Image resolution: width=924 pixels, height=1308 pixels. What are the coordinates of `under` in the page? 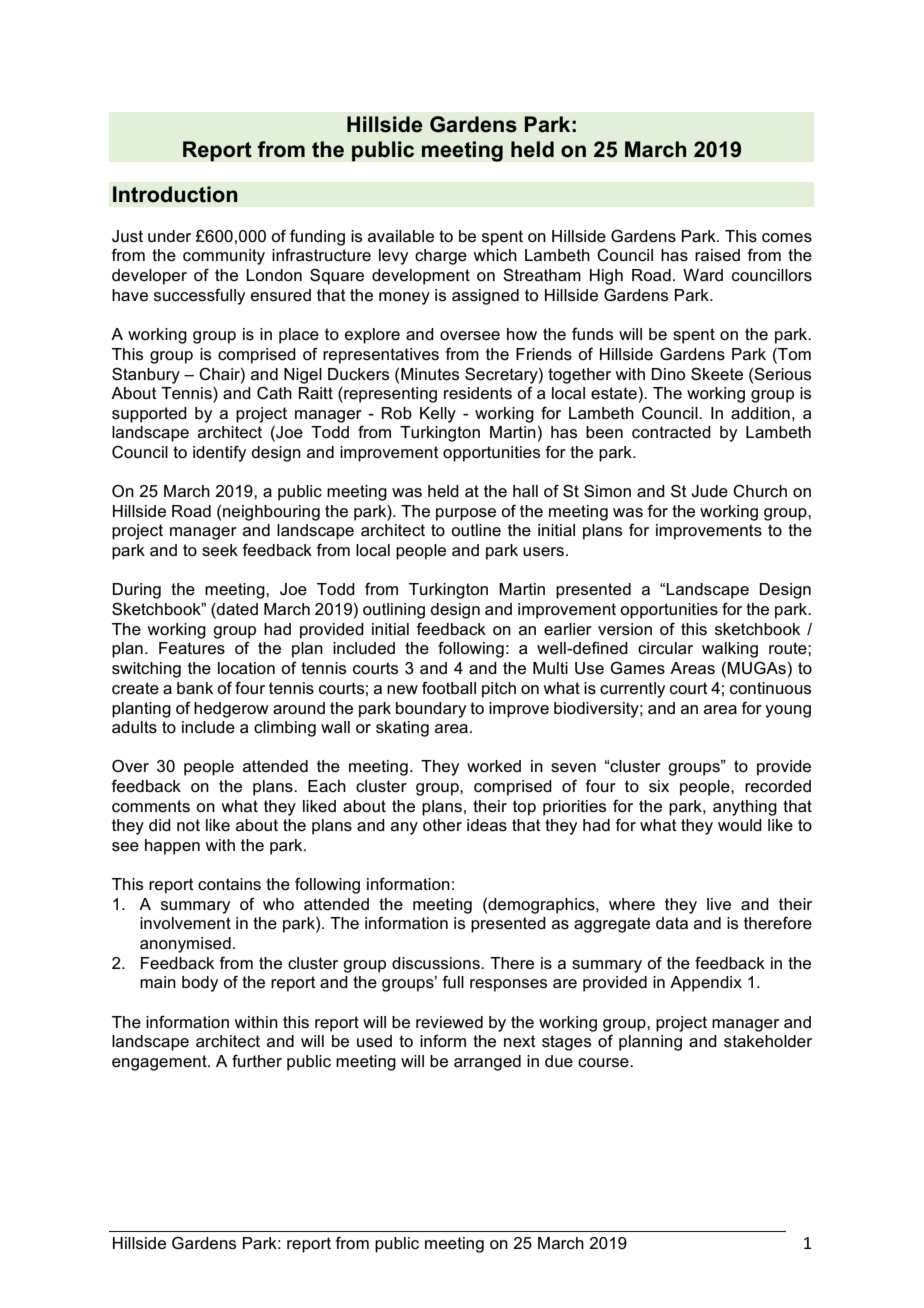 It's located at (169, 236).
